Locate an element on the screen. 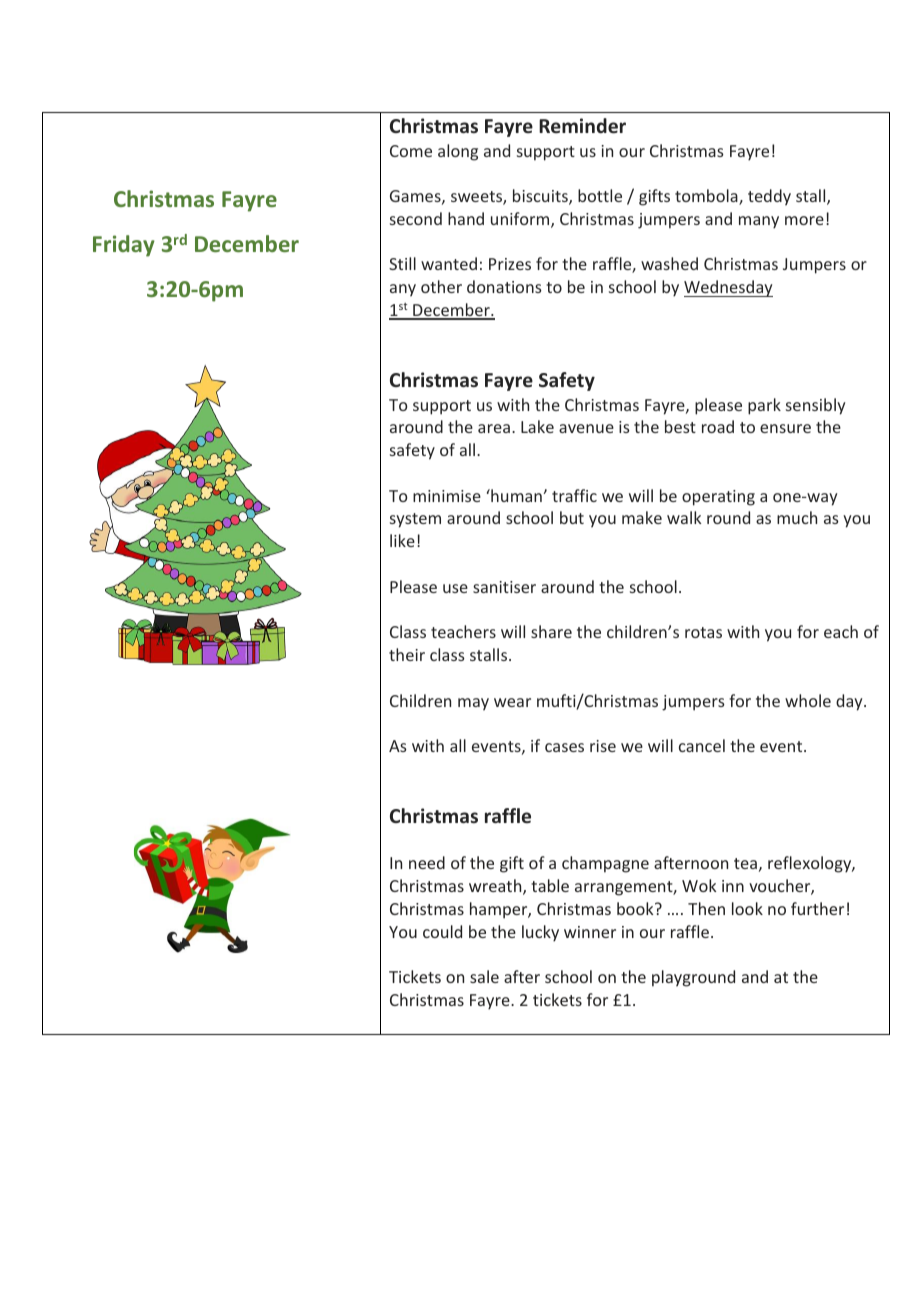 The width and height of the screenshot is (924, 1308). other is located at coordinates (441, 286).
